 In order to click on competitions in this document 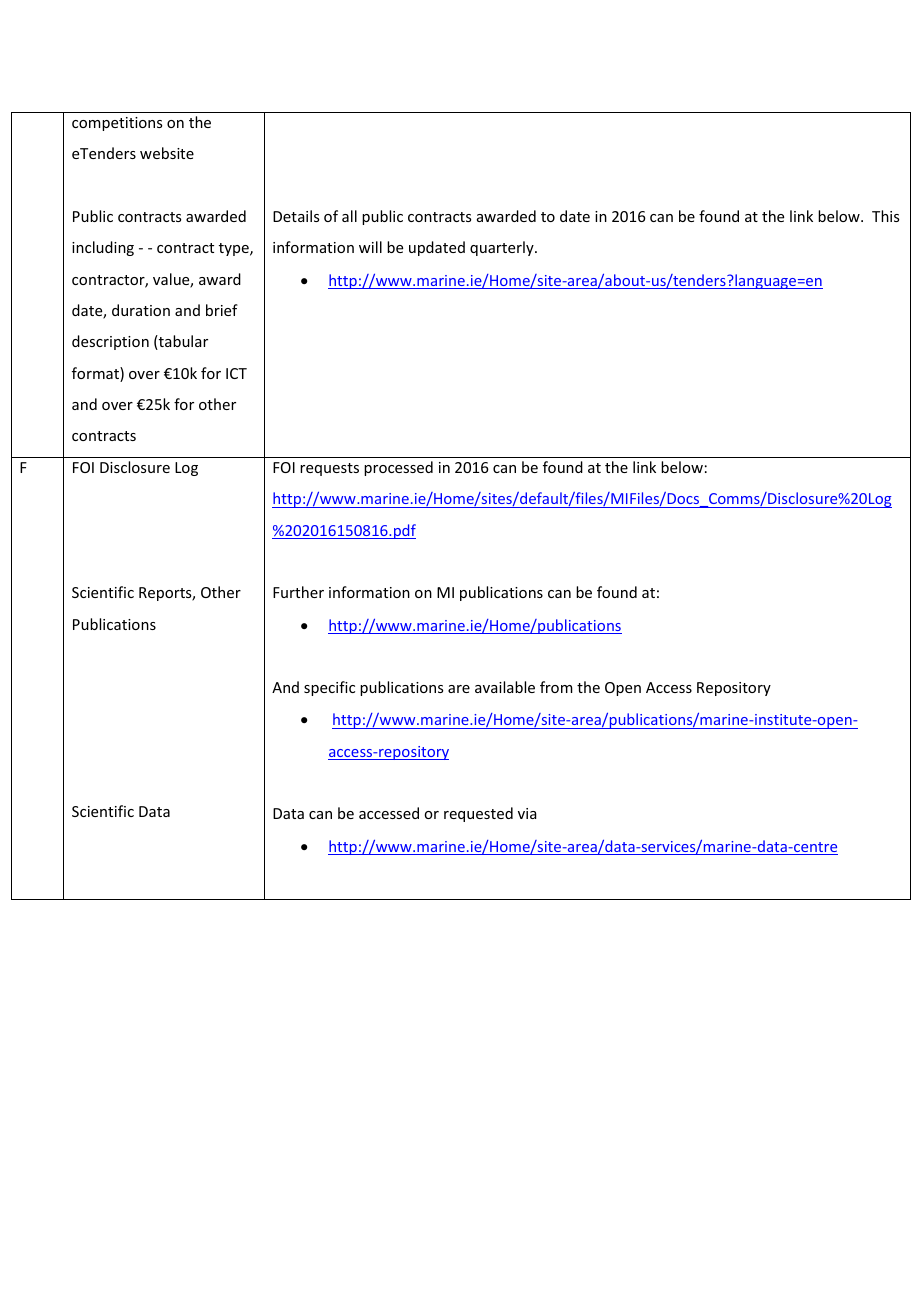, I will do `click(117, 124)`.
